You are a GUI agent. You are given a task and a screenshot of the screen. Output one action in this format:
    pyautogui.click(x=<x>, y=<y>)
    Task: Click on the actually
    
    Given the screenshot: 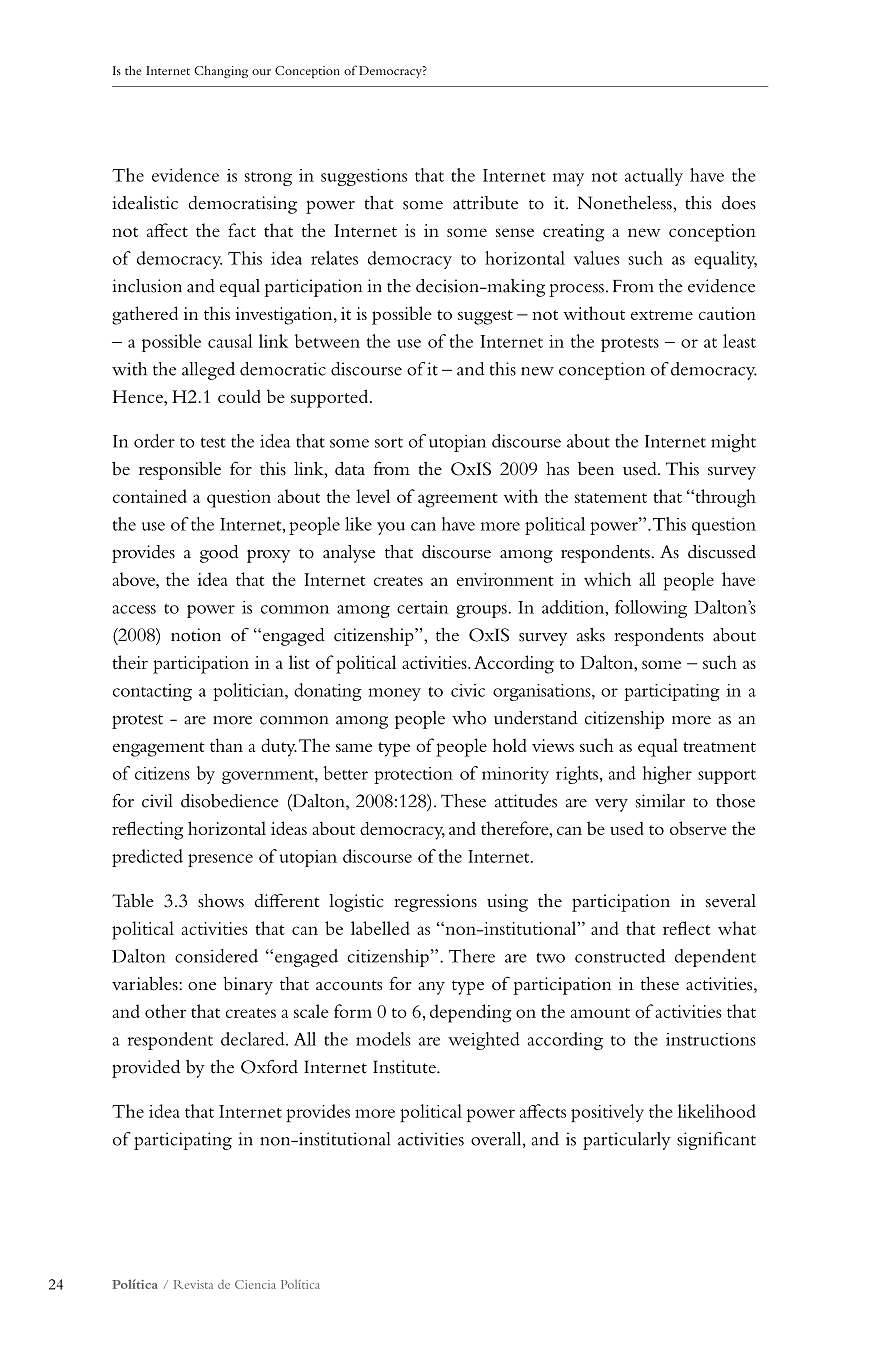 What is the action you would take?
    pyautogui.click(x=654, y=177)
